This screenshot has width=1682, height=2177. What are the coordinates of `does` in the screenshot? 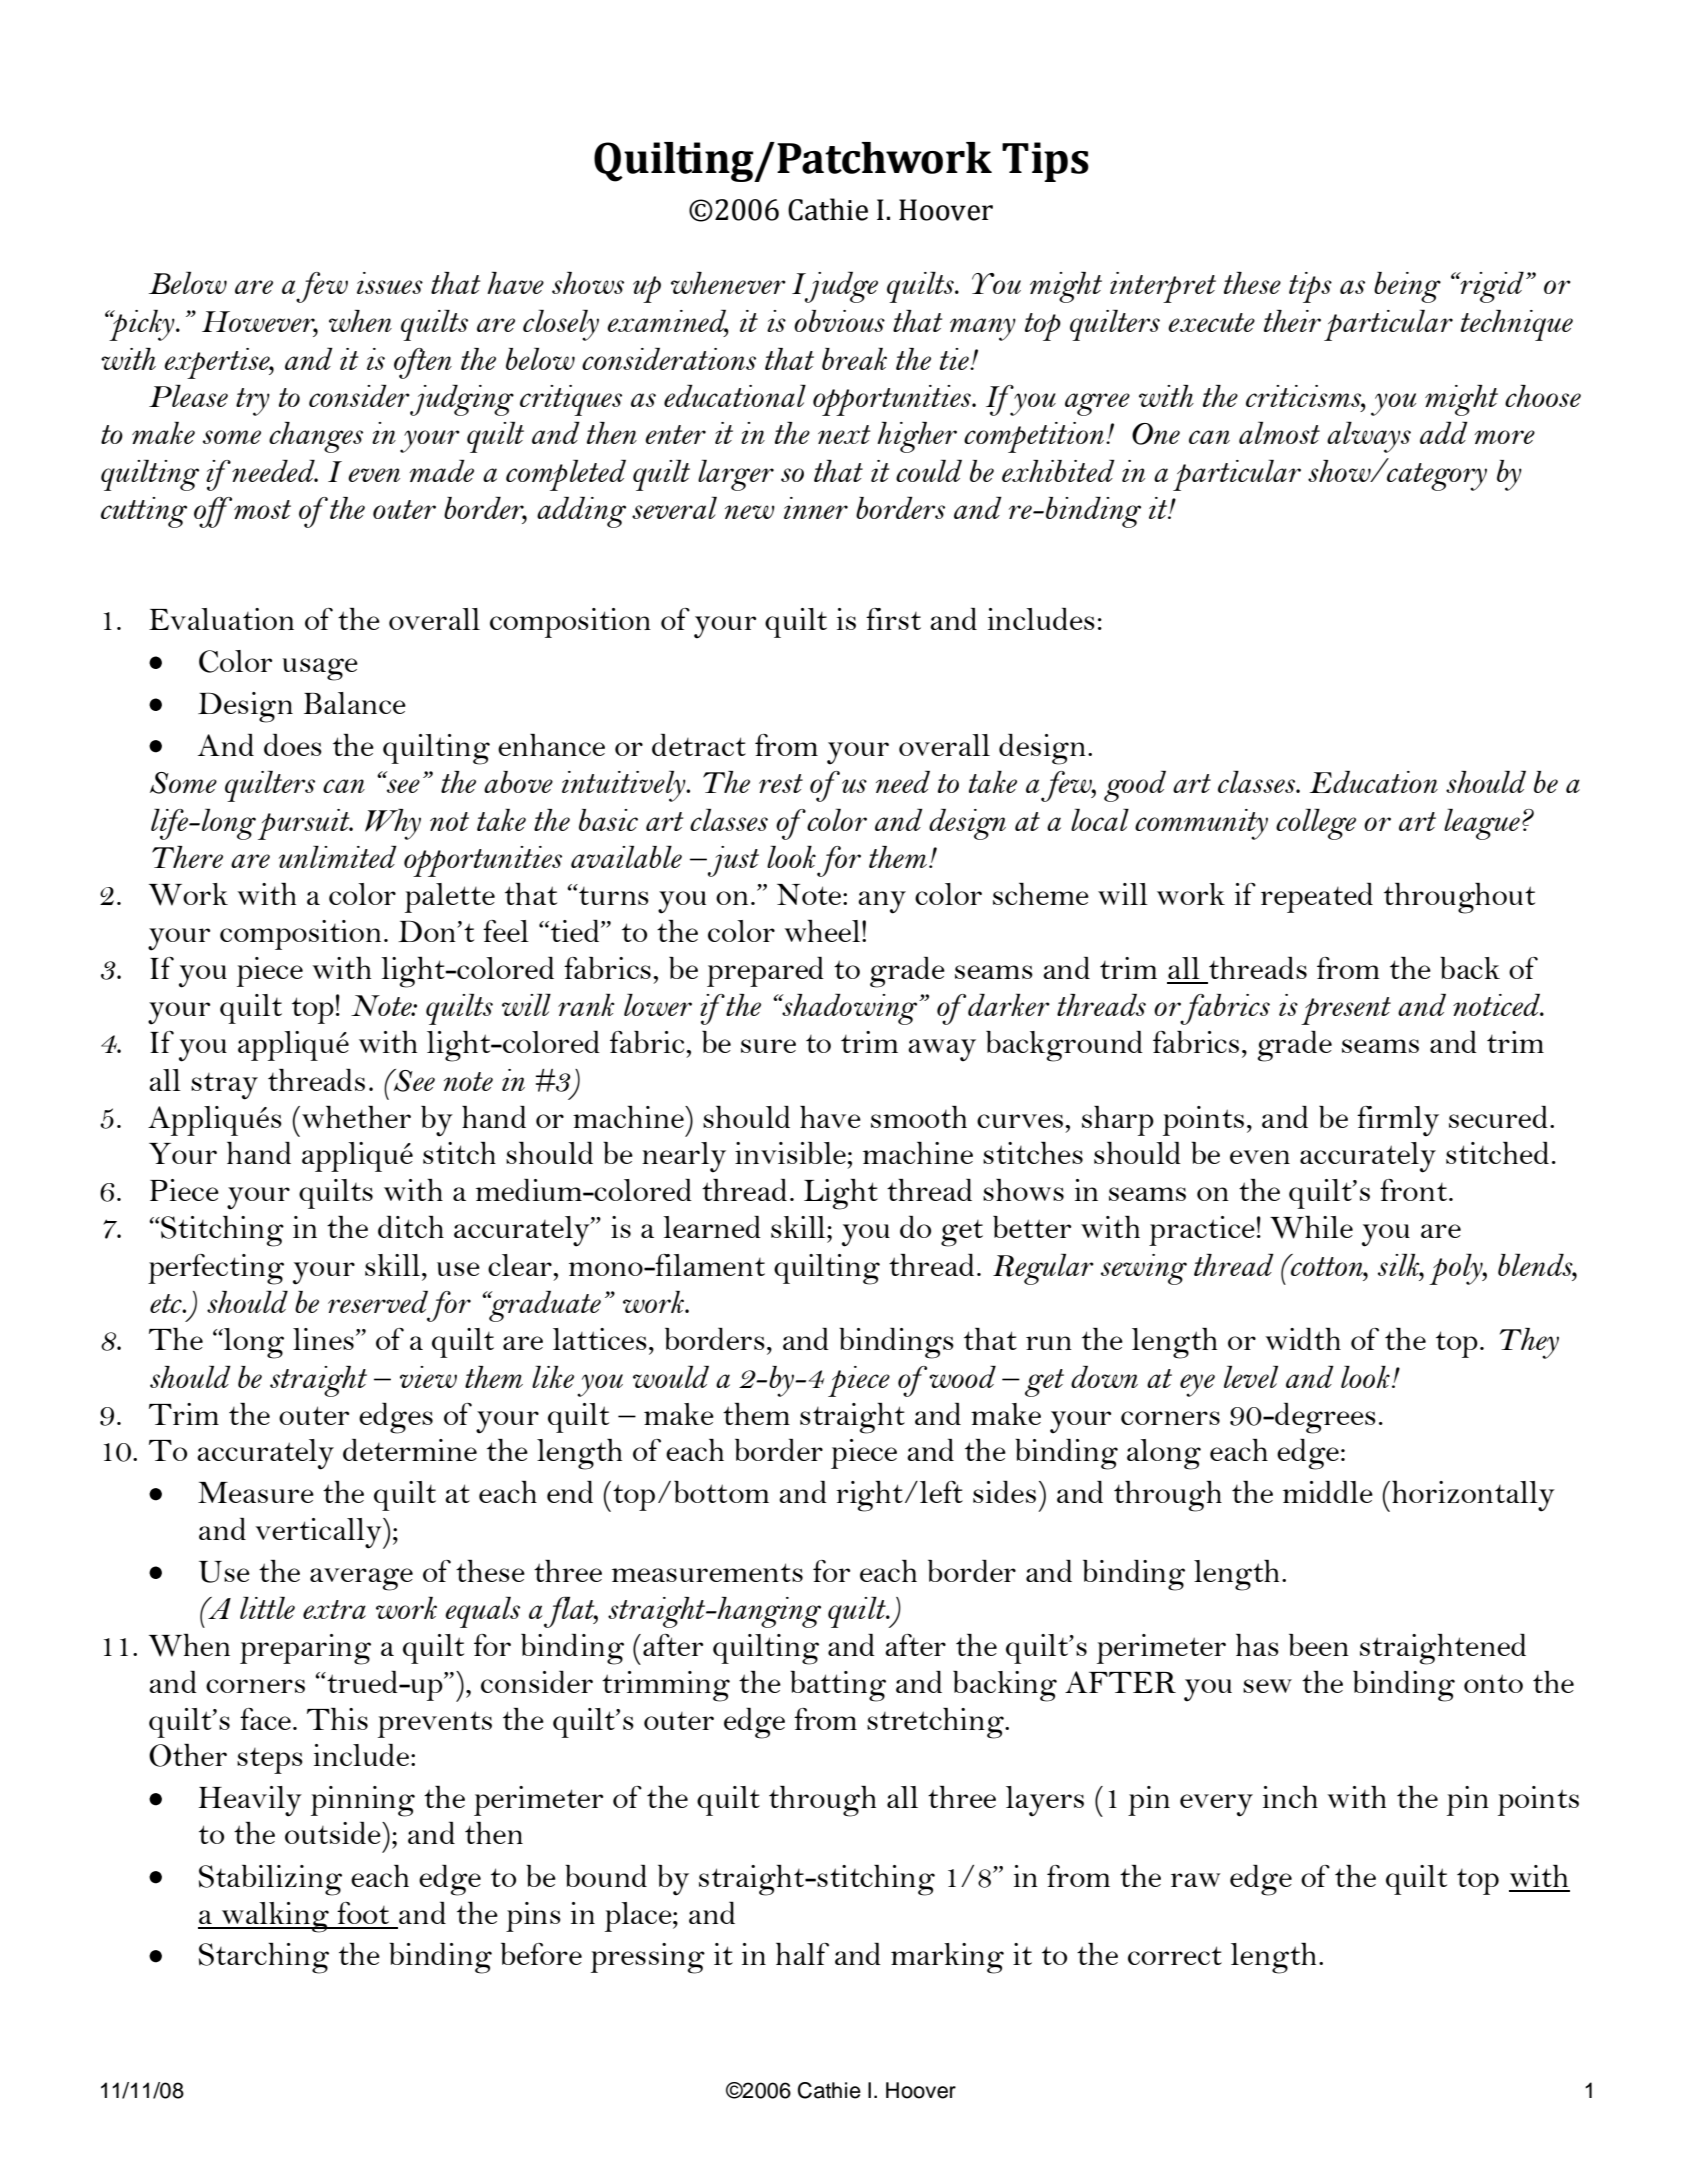 It's located at (293, 745).
